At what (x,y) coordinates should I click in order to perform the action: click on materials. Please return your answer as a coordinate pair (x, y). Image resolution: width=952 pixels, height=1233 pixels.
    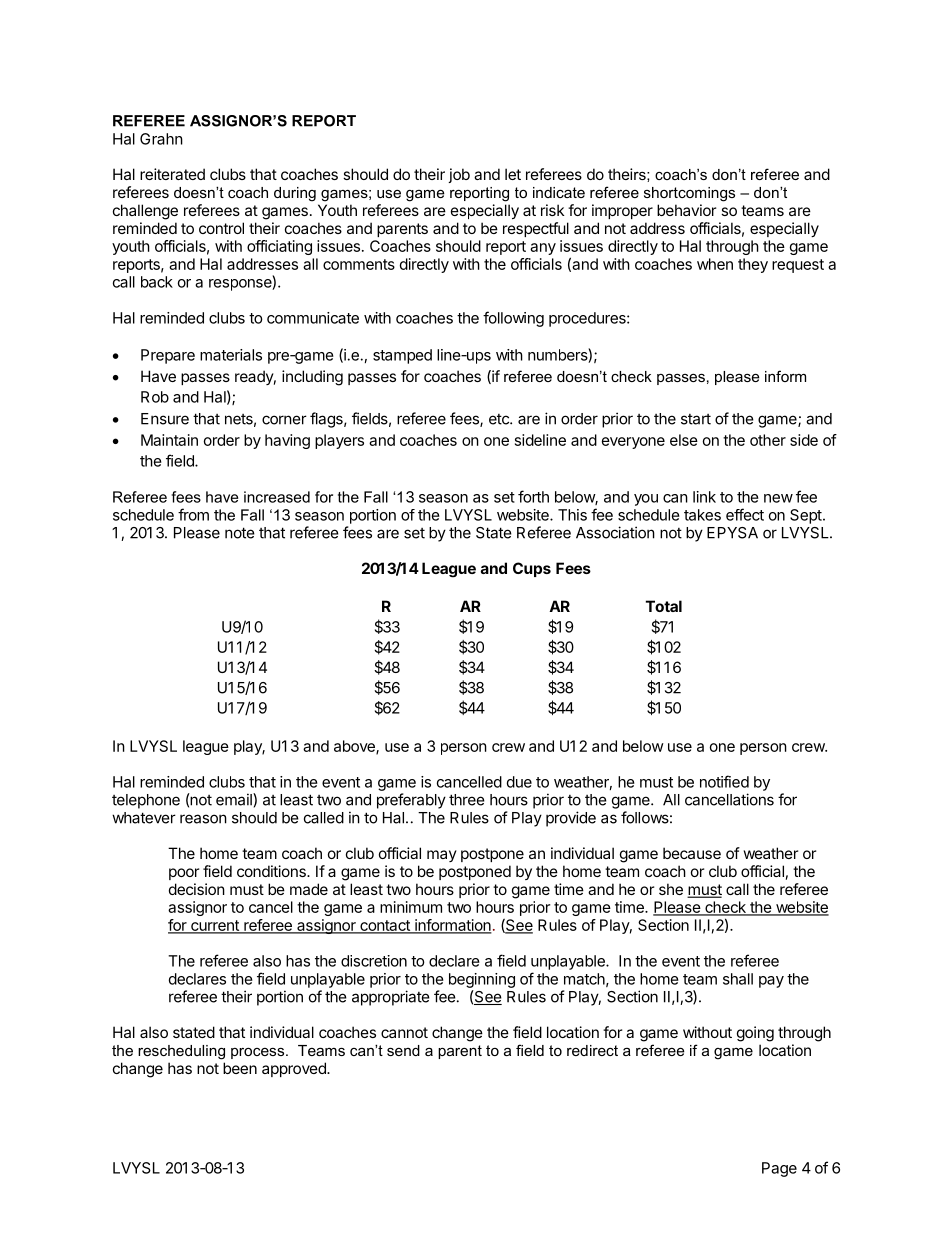
    Looking at the image, I should click on (231, 355).
